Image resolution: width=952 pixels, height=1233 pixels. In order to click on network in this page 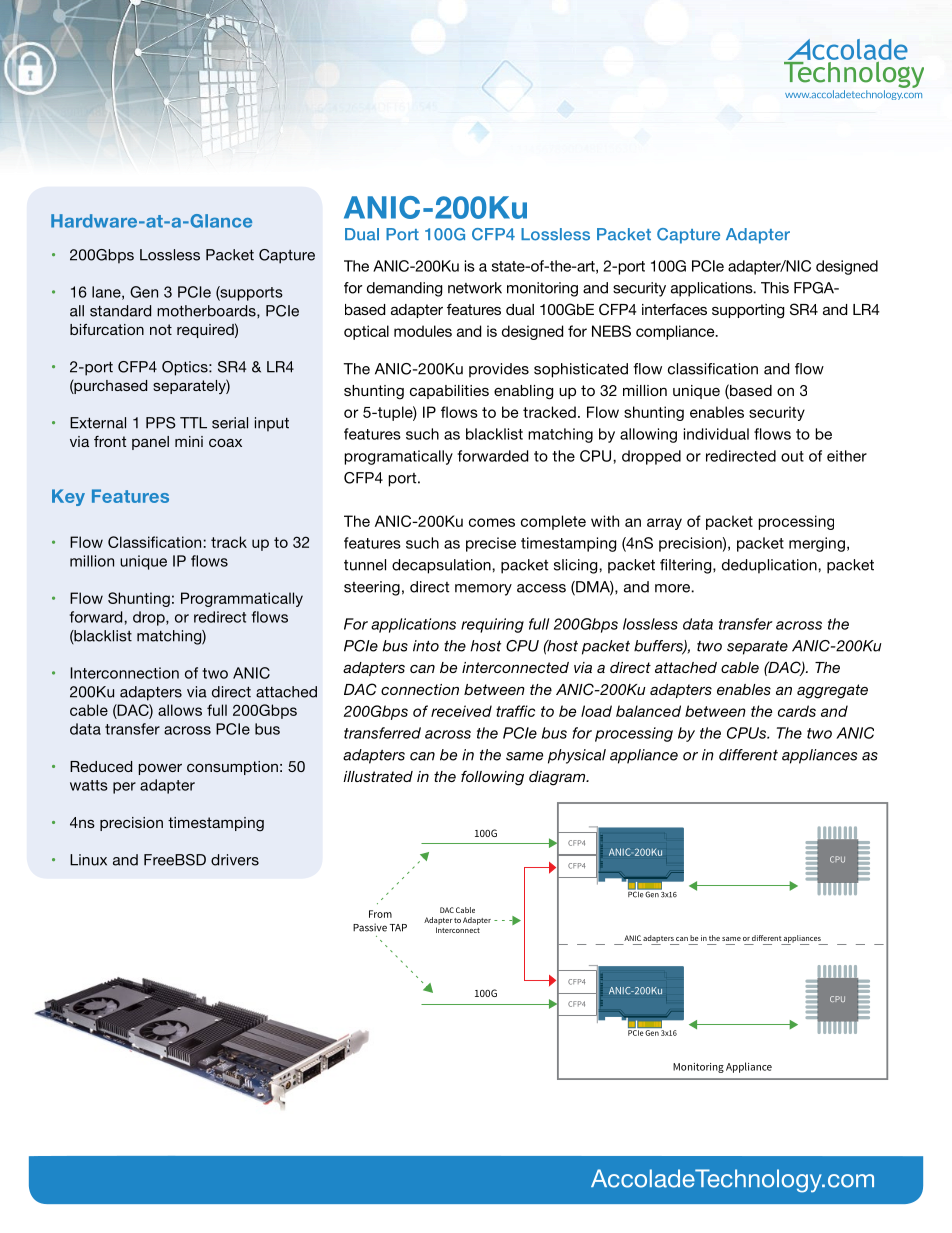, I will do `click(475, 288)`.
